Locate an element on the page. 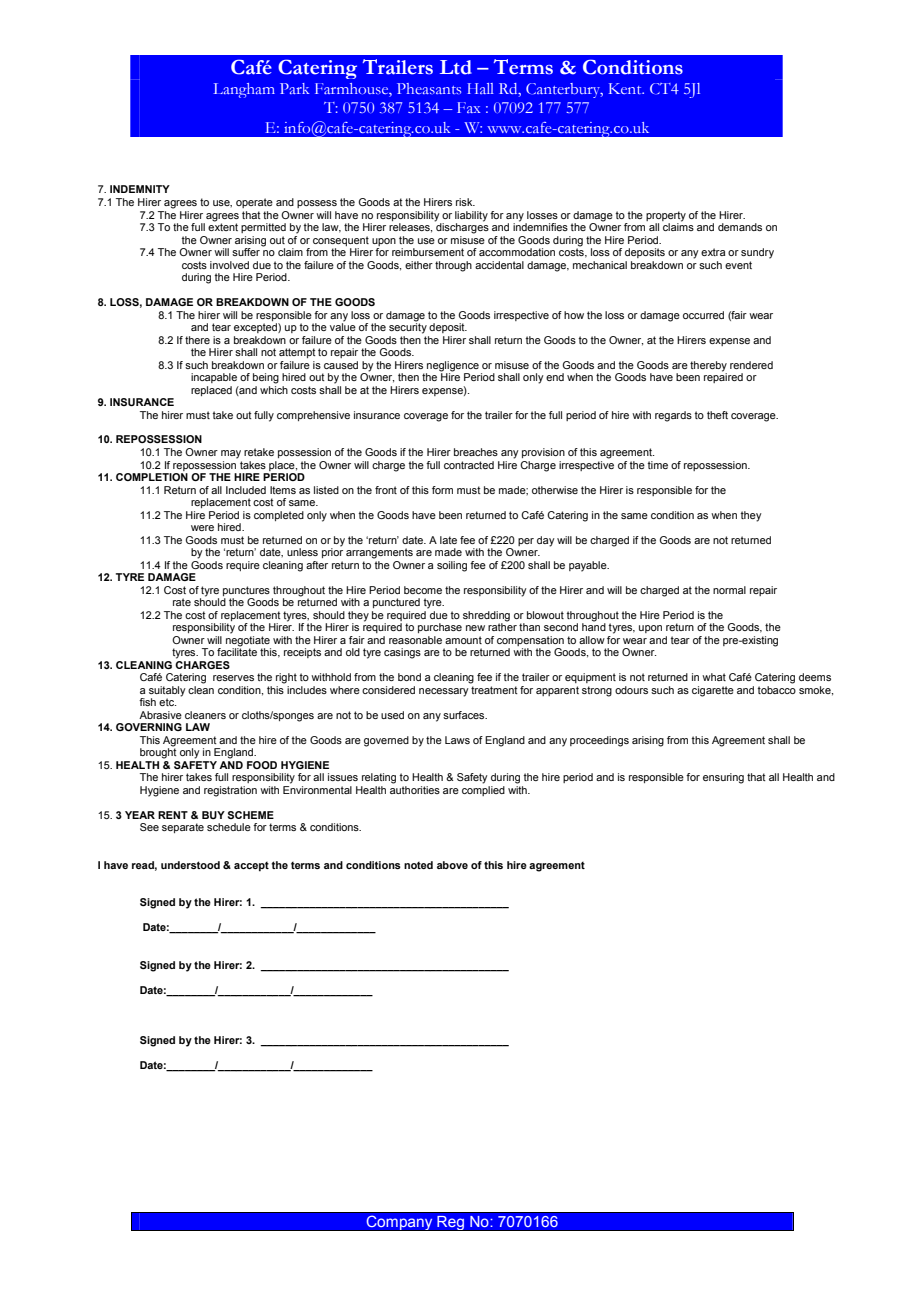 This document has height=1308, width=924. Park is located at coordinates (294, 88).
